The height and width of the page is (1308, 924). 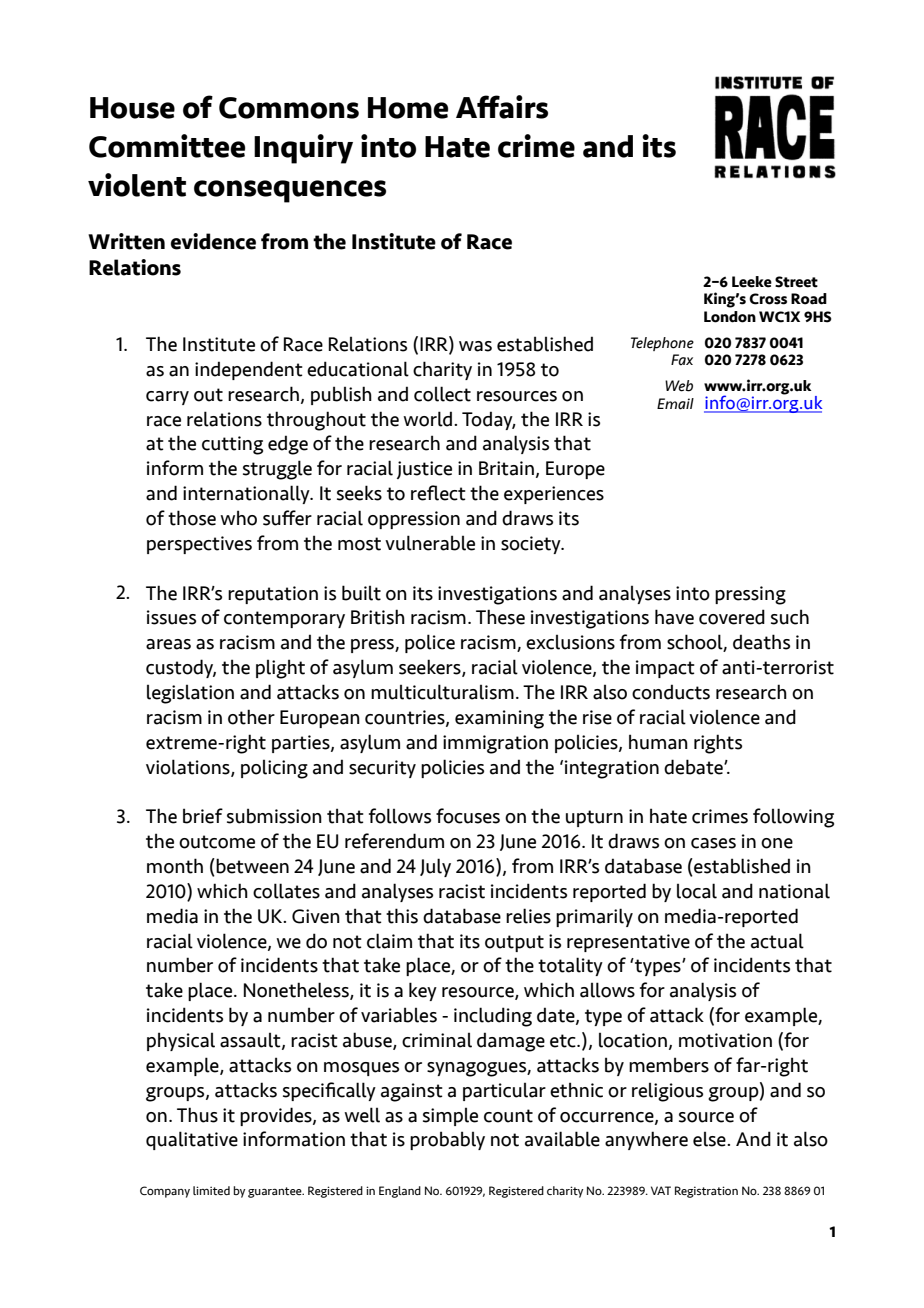 I want to click on Street, so click(x=796, y=282).
